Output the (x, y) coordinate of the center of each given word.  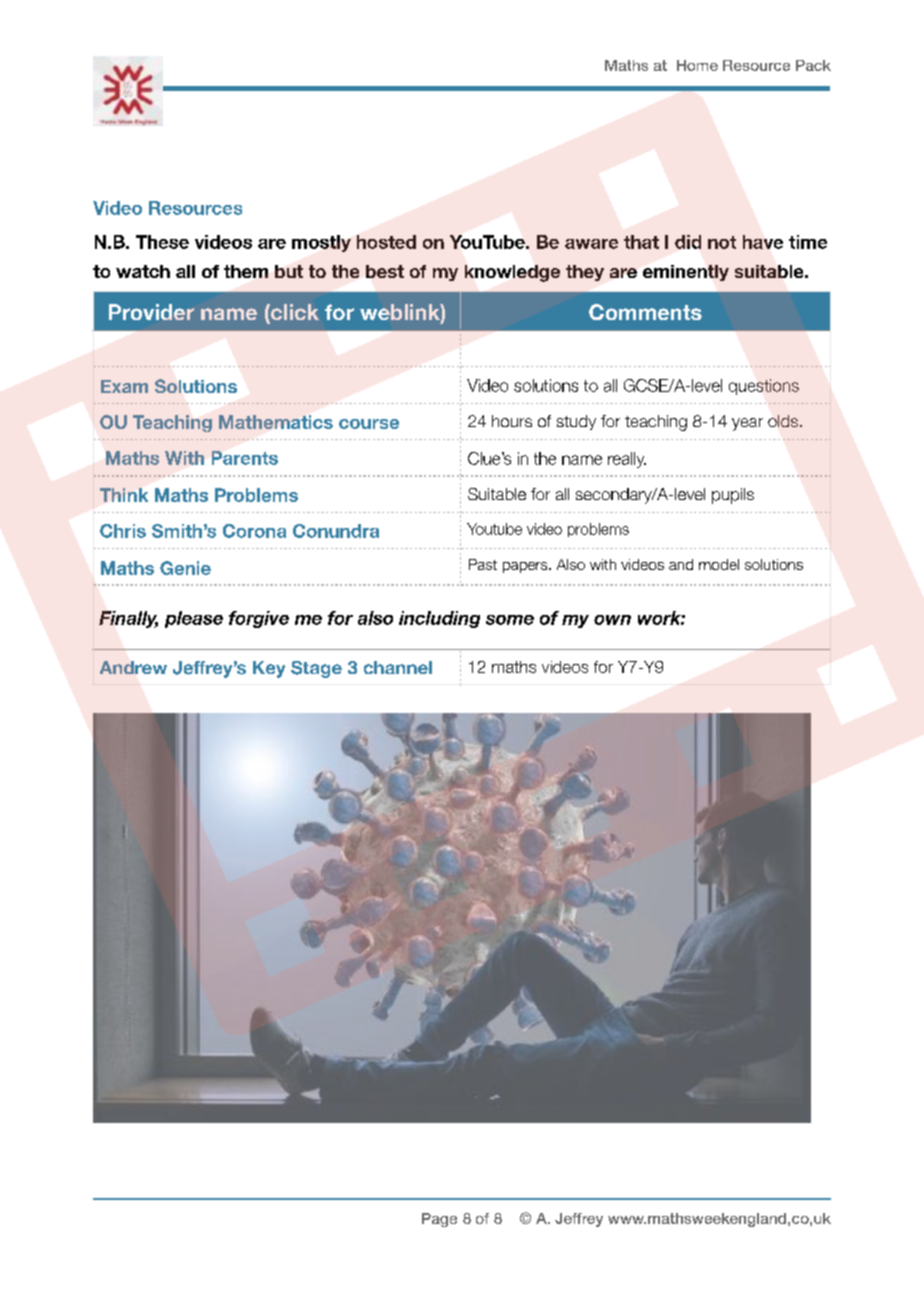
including (439, 619)
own (612, 620)
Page (439, 1220)
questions (764, 387)
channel (398, 667)
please (194, 619)
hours (512, 421)
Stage (316, 669)
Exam (124, 386)
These (162, 242)
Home (697, 65)
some (510, 620)
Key (269, 669)
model (719, 564)
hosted (386, 242)
